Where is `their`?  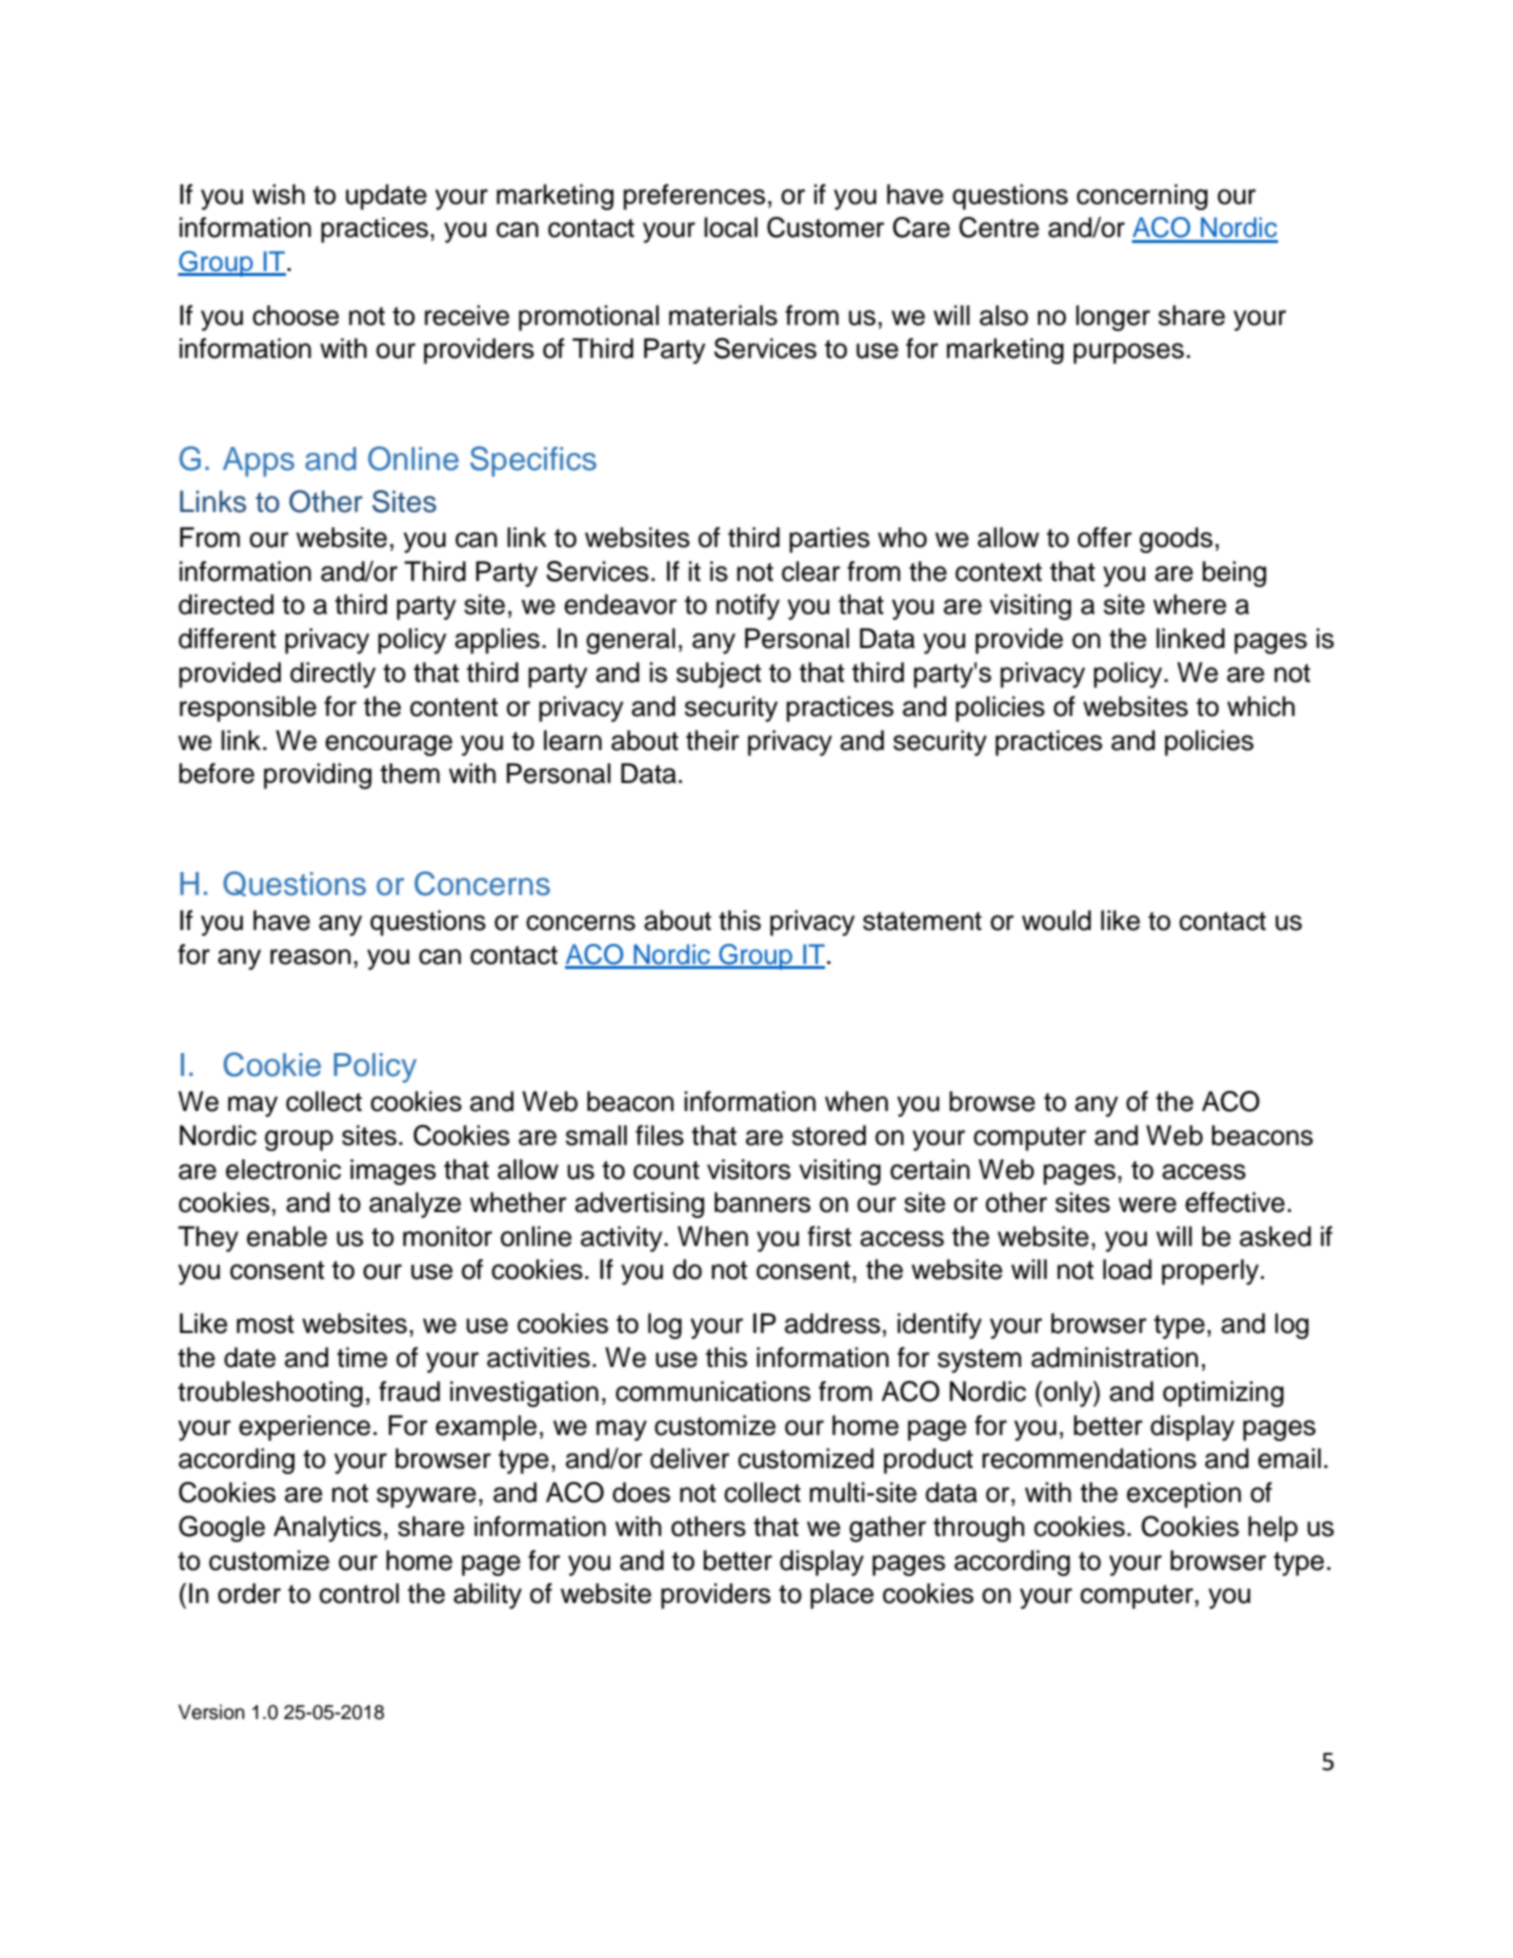 their is located at coordinates (712, 740).
